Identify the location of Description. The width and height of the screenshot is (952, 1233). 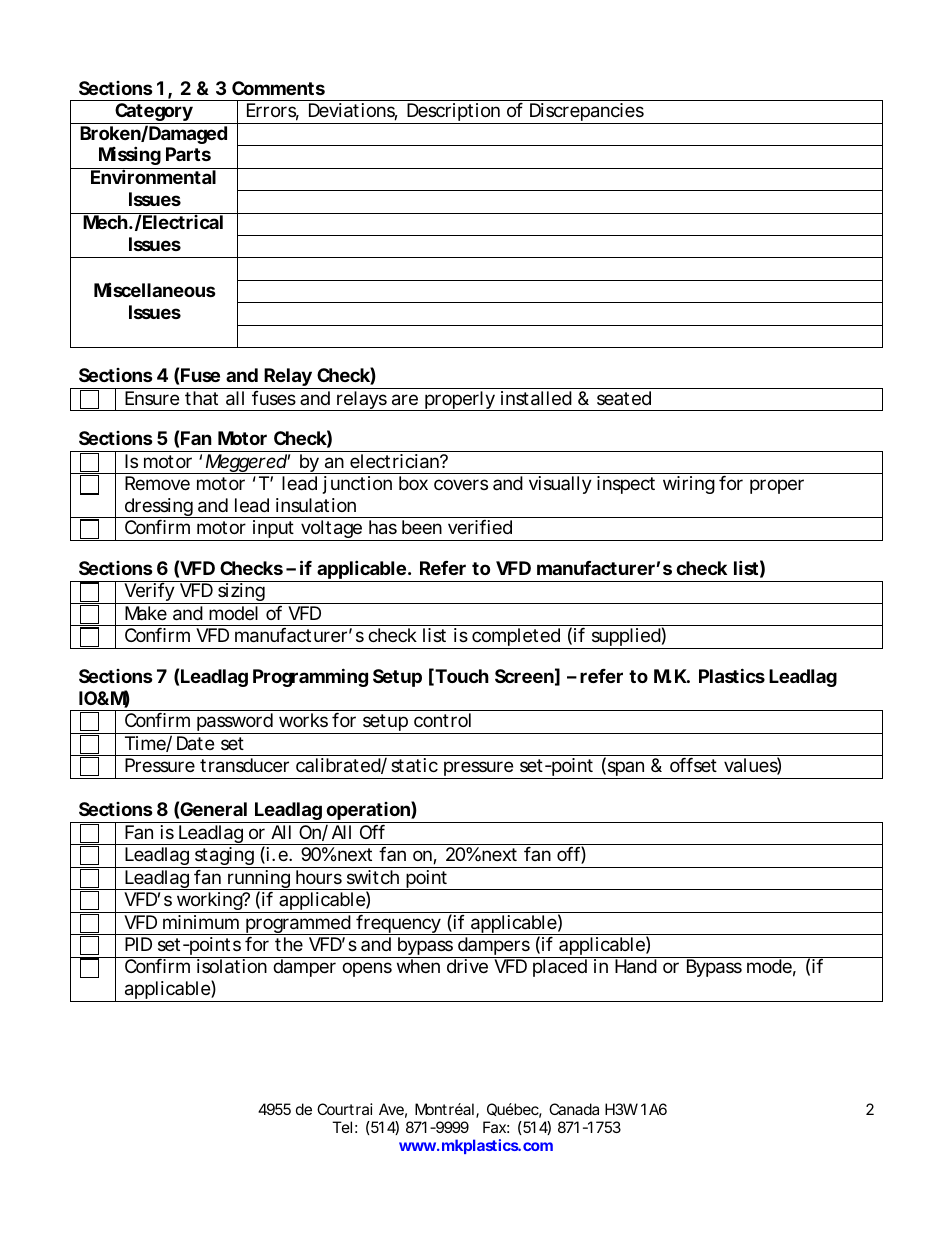
(453, 113).
